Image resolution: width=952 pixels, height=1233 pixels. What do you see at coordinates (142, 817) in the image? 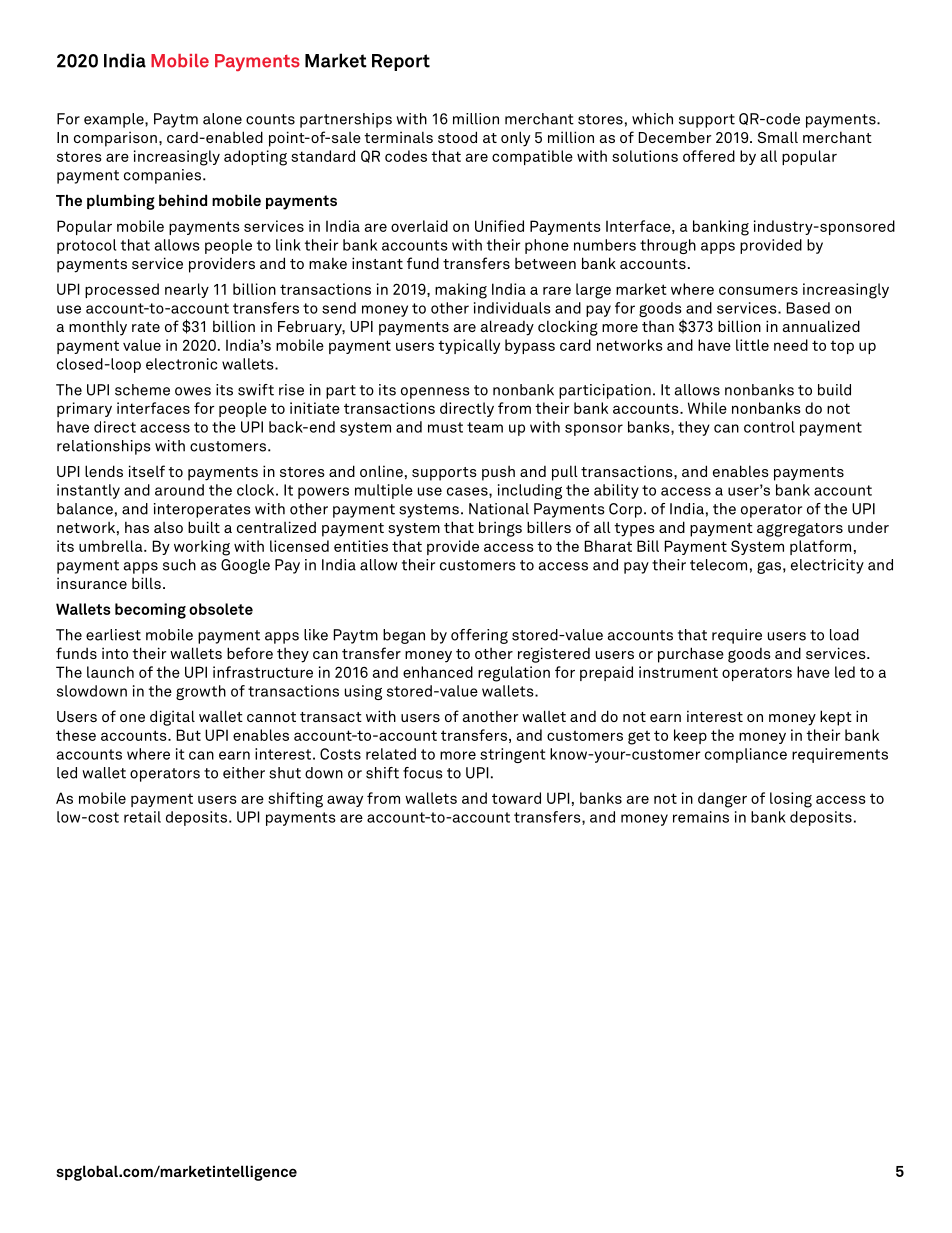
I see `retail` at bounding box center [142, 817].
